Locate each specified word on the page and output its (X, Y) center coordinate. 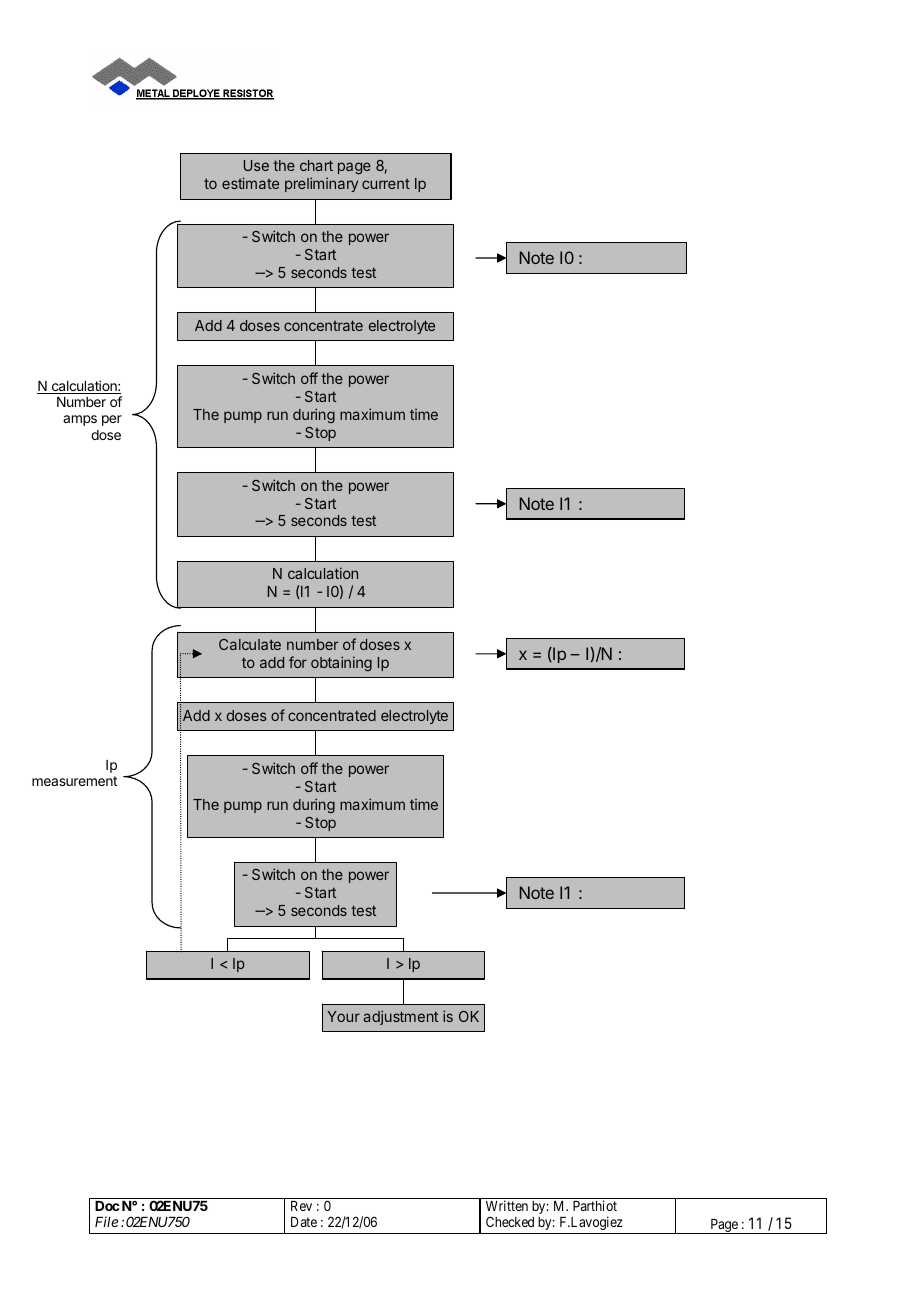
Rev (301, 1206)
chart (316, 165)
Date (304, 1222)
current (386, 184)
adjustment (400, 1017)
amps (80, 420)
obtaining (341, 663)
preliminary (321, 184)
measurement (74, 781)
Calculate (250, 644)
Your (343, 1016)
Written (507, 1205)
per (112, 420)
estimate (250, 183)
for (298, 662)
